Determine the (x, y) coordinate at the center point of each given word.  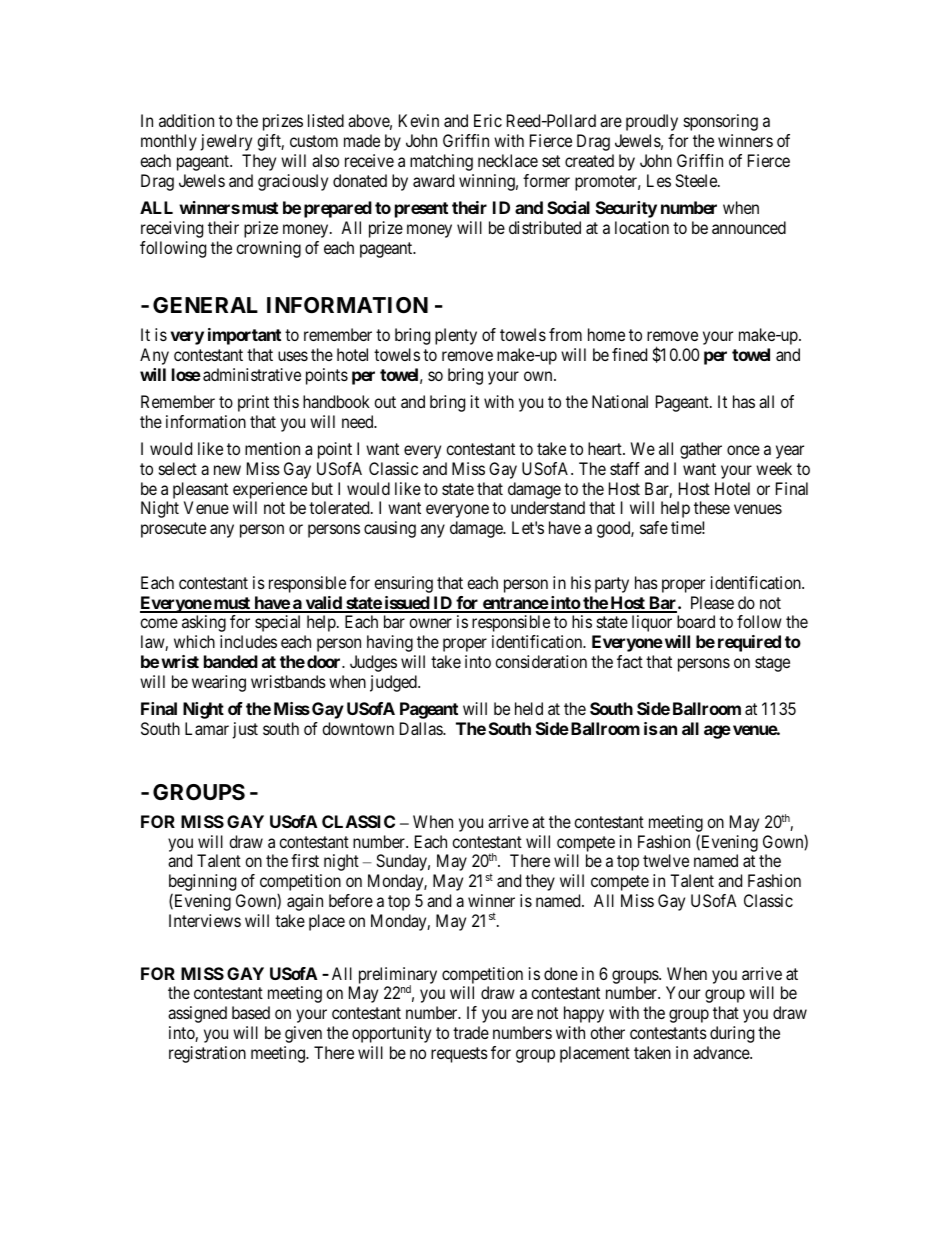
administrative (252, 374)
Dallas (422, 728)
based (251, 1012)
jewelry (226, 142)
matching (441, 162)
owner (430, 623)
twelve (666, 860)
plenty (456, 336)
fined (629, 354)
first (305, 860)
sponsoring (721, 122)
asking (204, 623)
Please (712, 602)
